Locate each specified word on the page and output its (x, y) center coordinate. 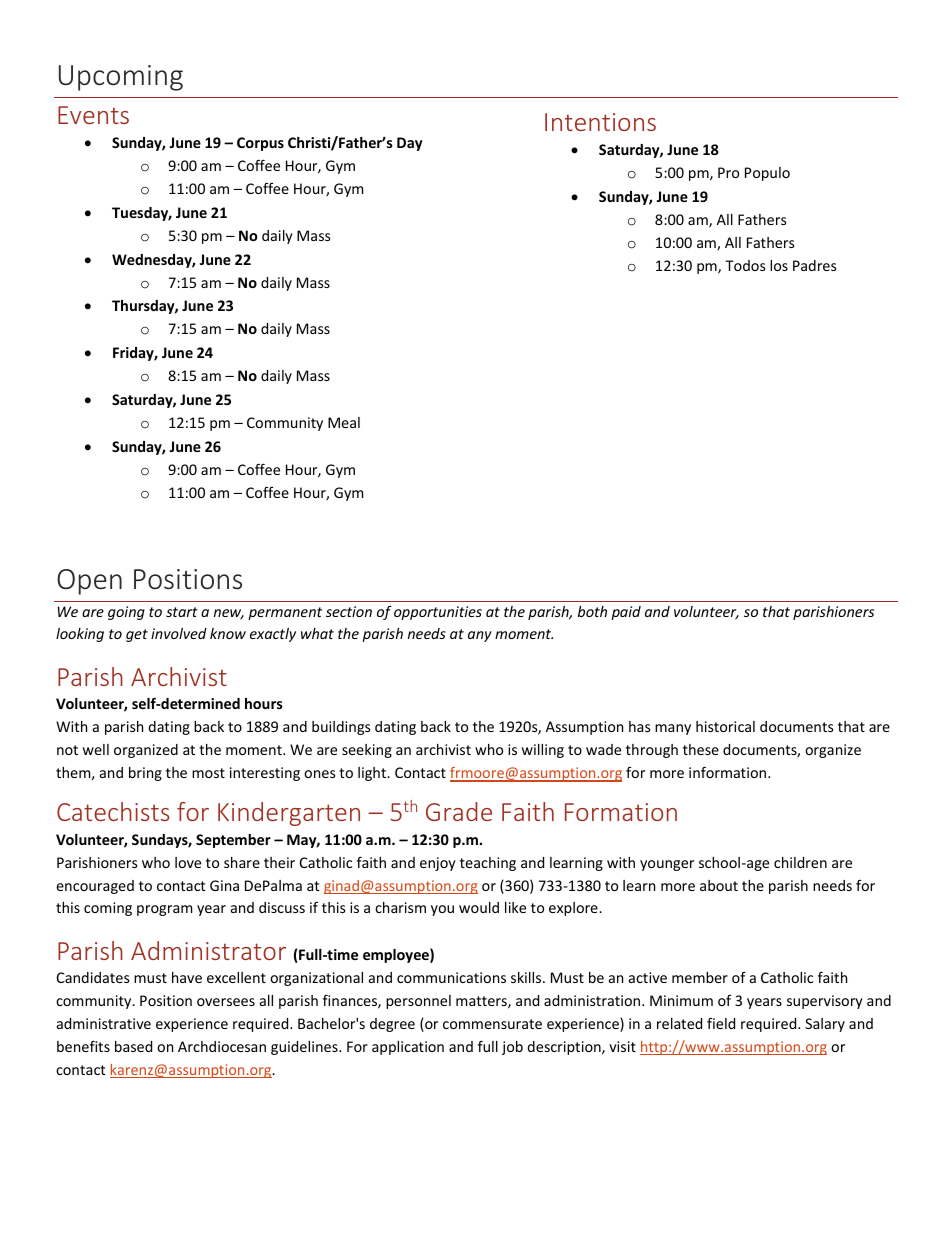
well (96, 749)
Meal (344, 422)
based (133, 1046)
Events (93, 115)
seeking (367, 751)
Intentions (600, 122)
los (779, 265)
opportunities (438, 613)
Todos (745, 265)
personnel (418, 1002)
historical (725, 726)
